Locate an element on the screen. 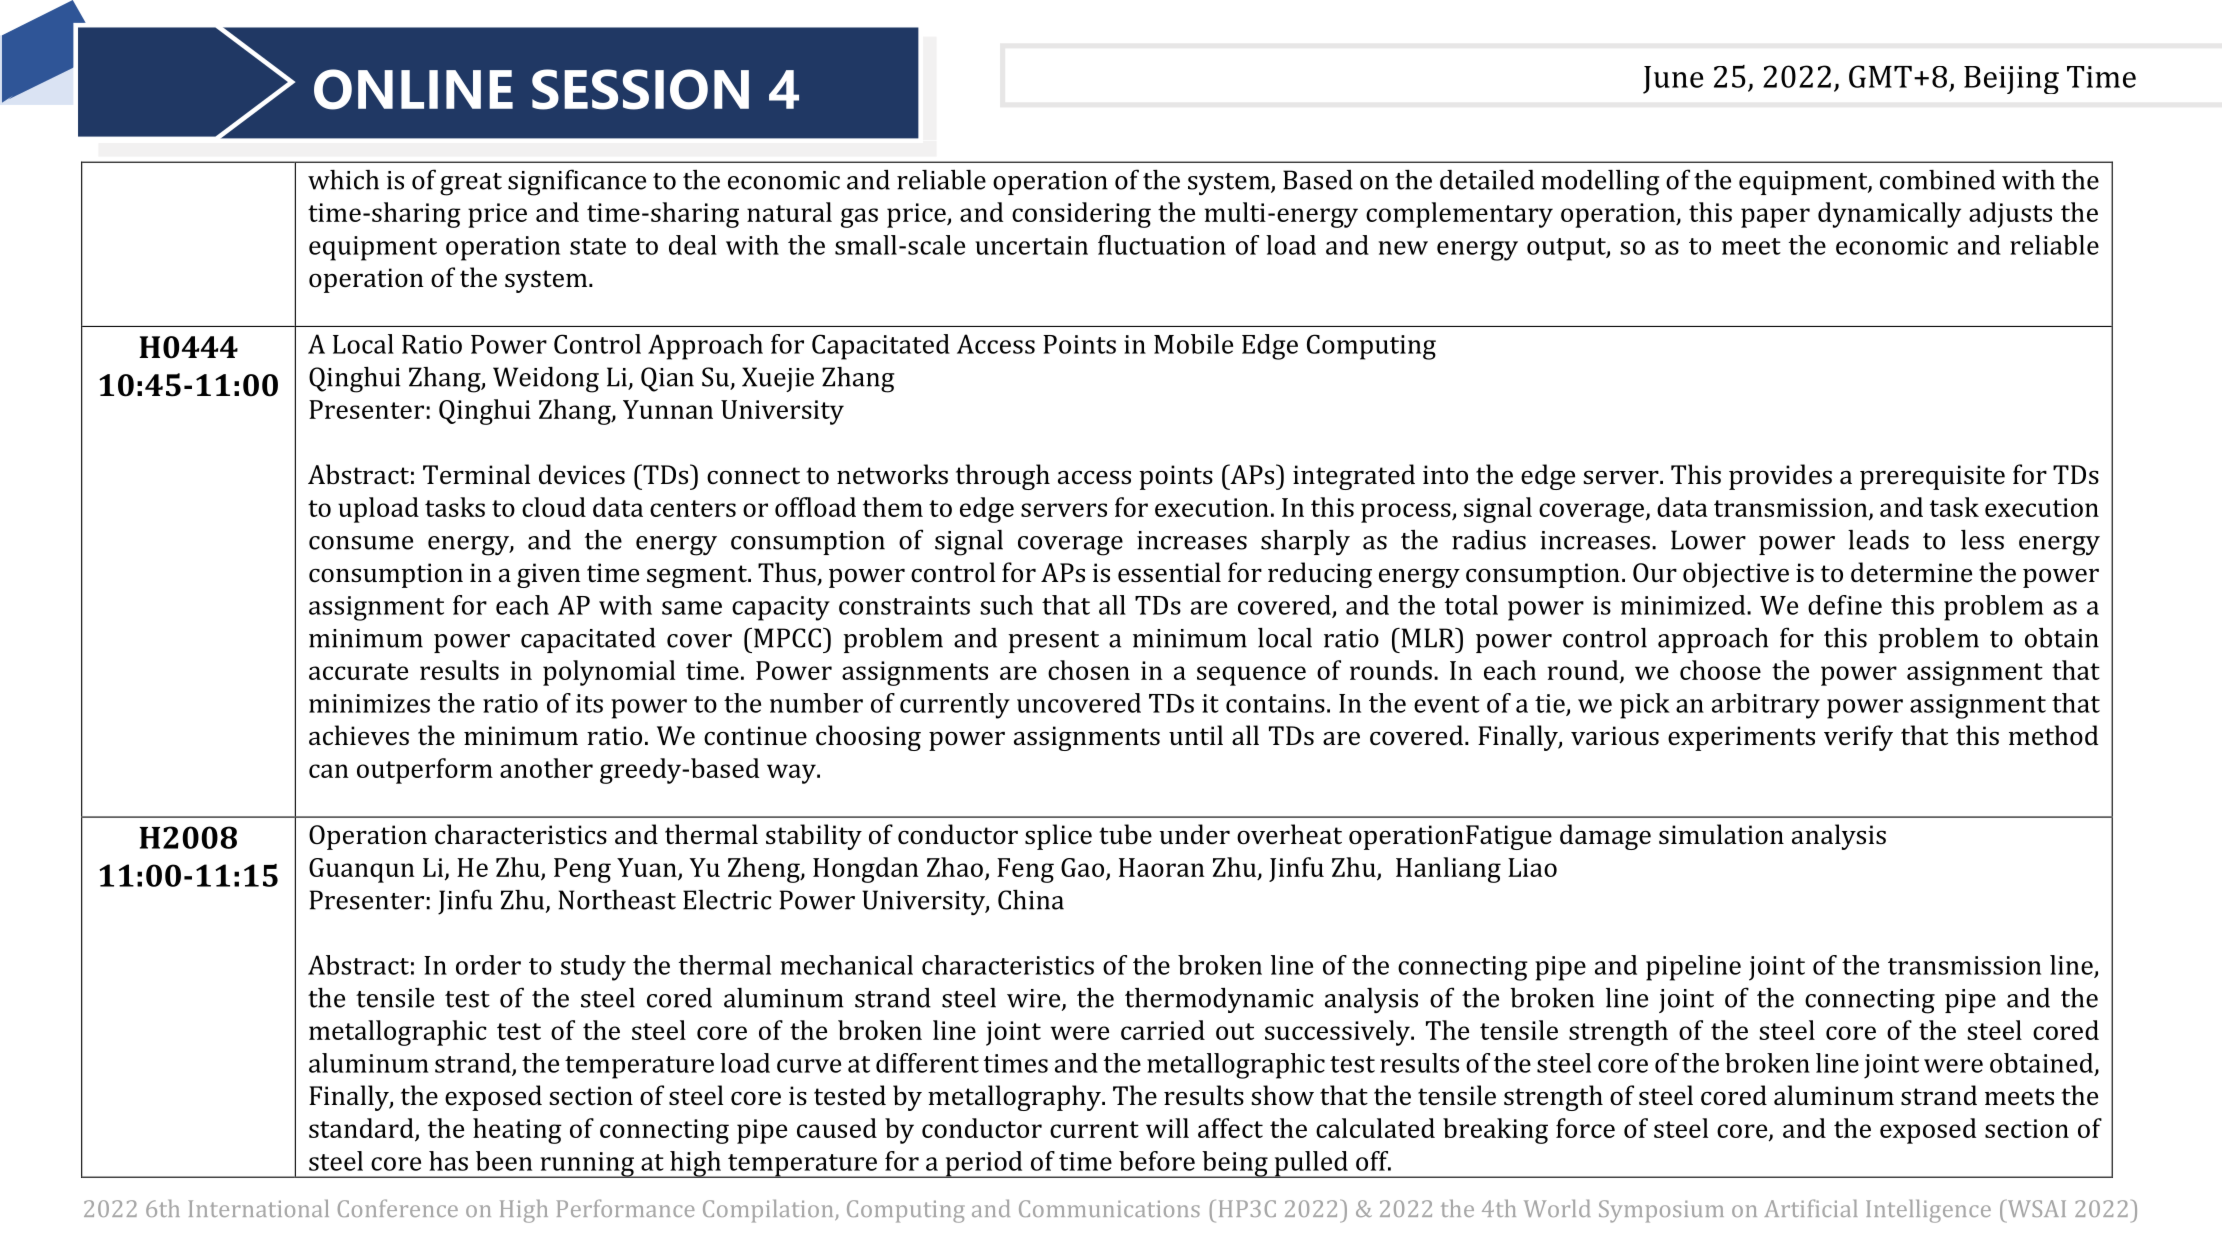  considering is located at coordinates (1081, 215).
